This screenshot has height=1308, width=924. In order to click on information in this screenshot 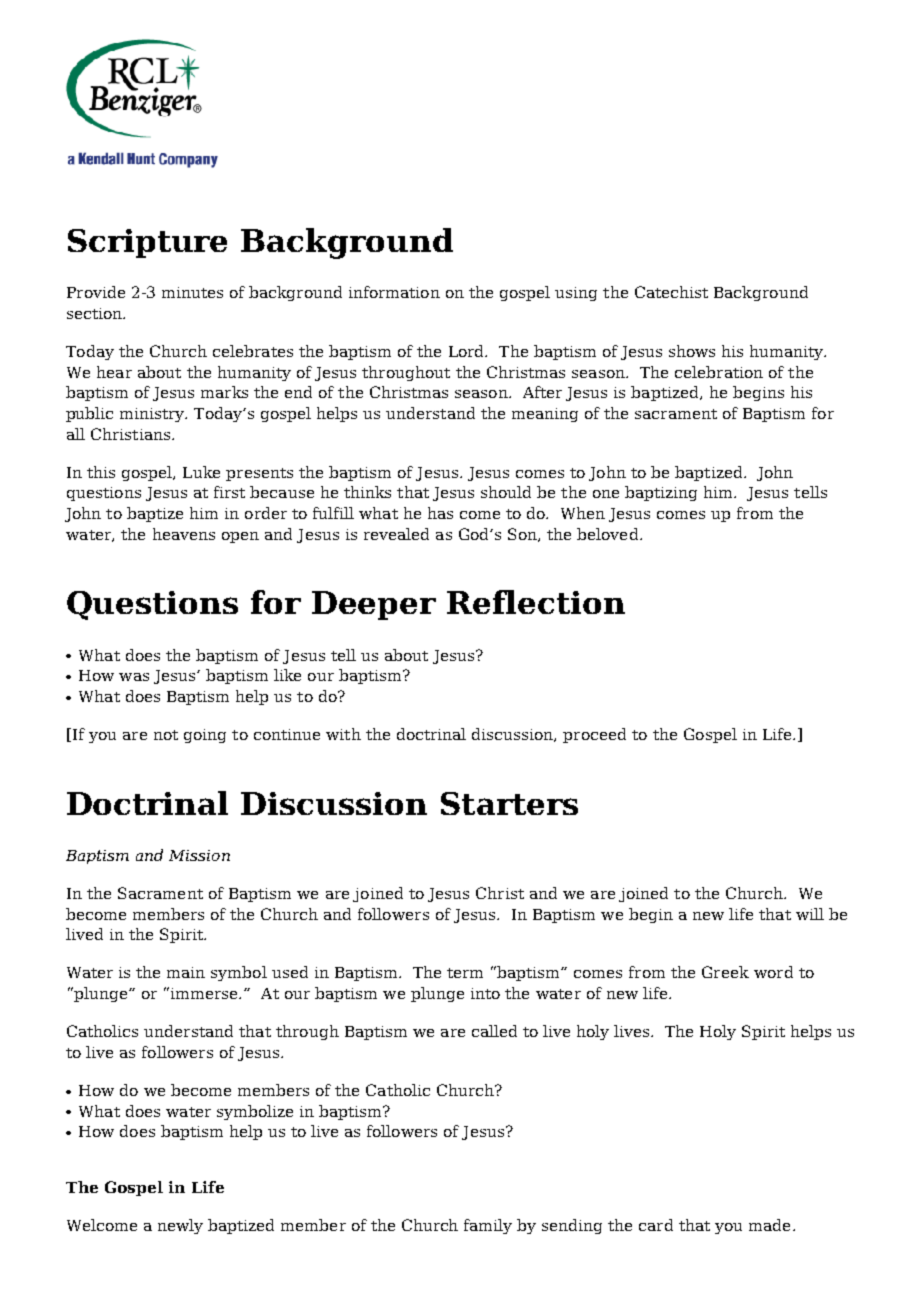, I will do `click(394, 292)`.
